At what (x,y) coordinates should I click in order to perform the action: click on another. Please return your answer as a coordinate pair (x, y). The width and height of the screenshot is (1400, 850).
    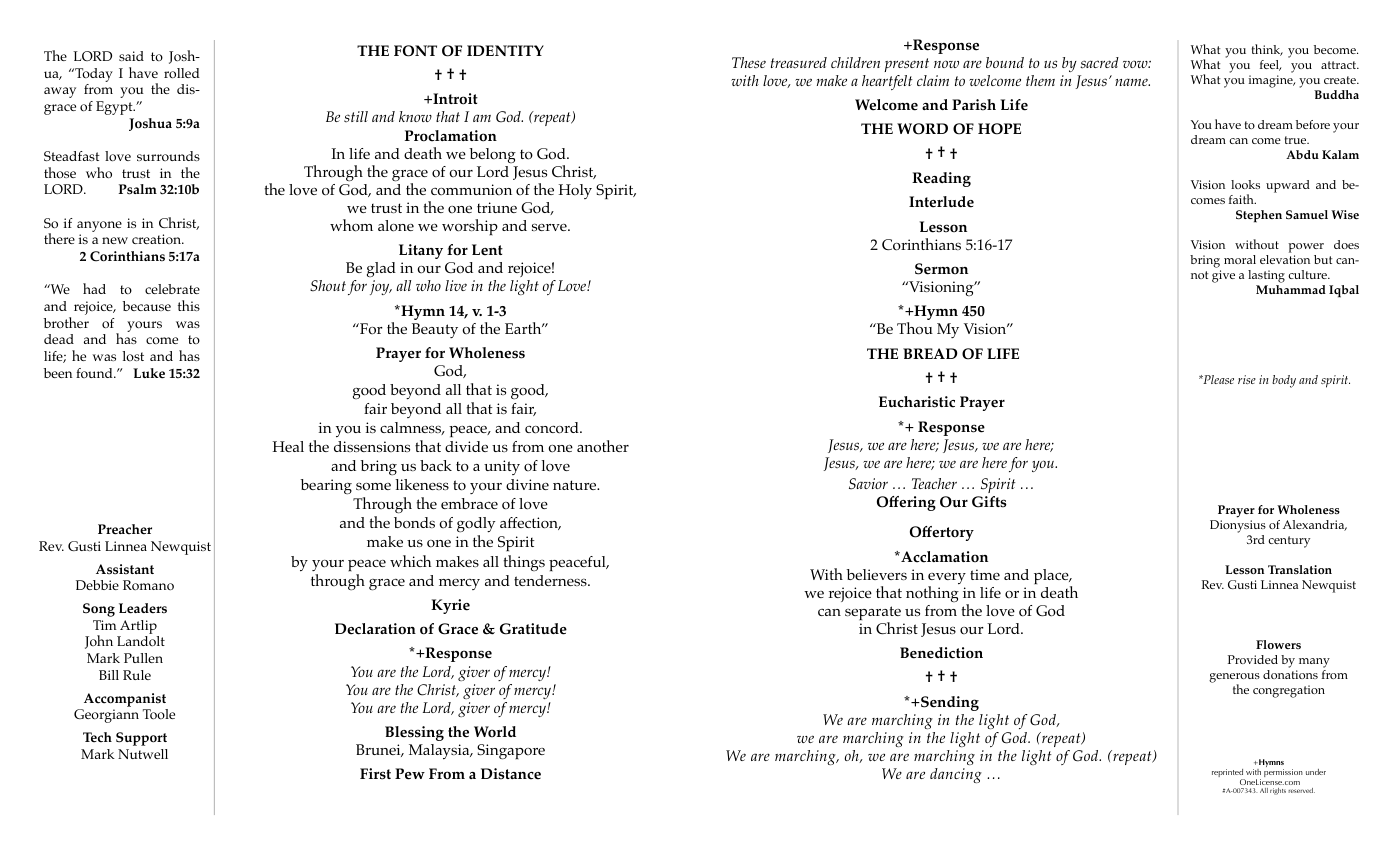
    Looking at the image, I should click on (603, 446).
